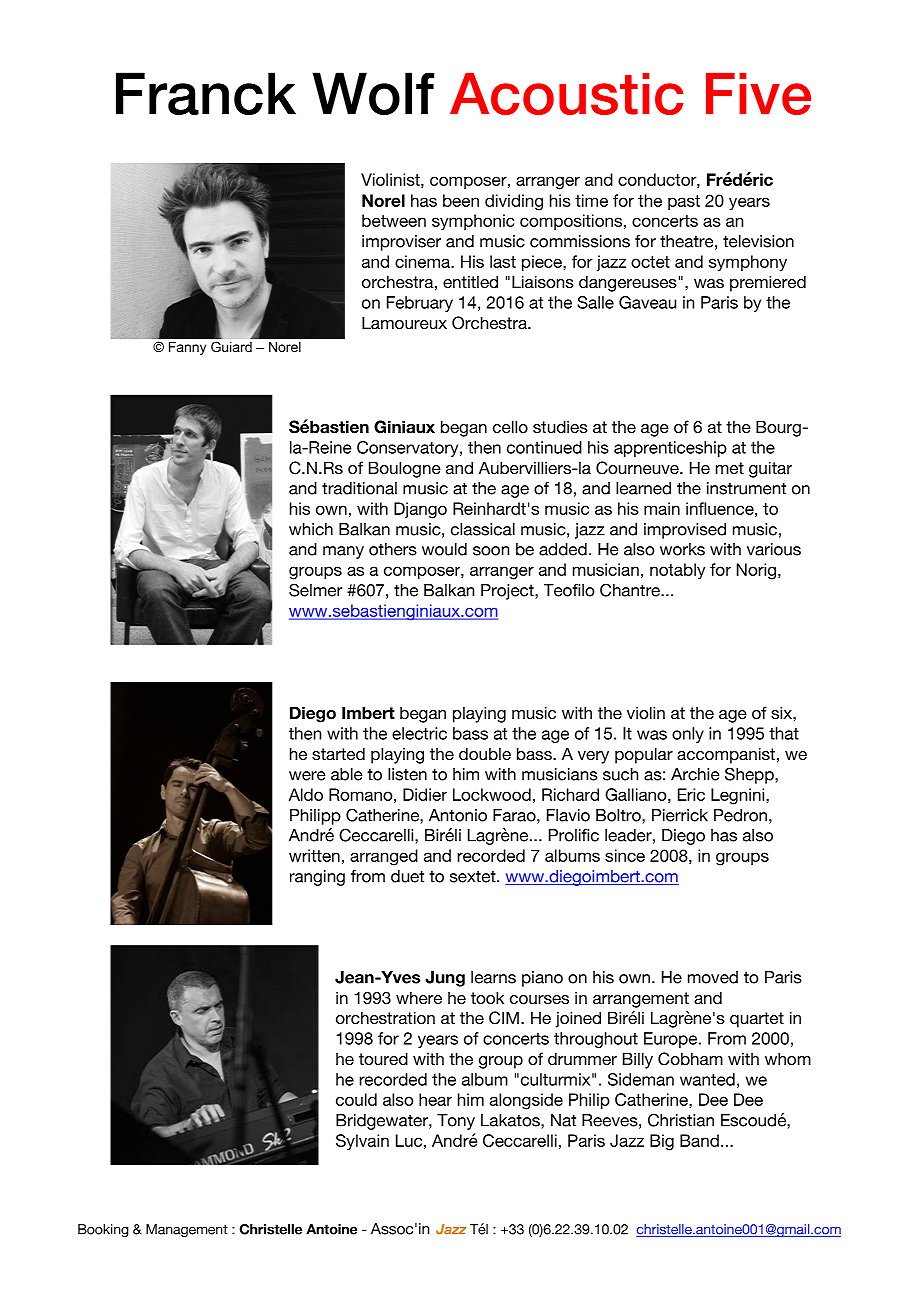 This screenshot has width=924, height=1308. I want to click on Five, so click(758, 94).
